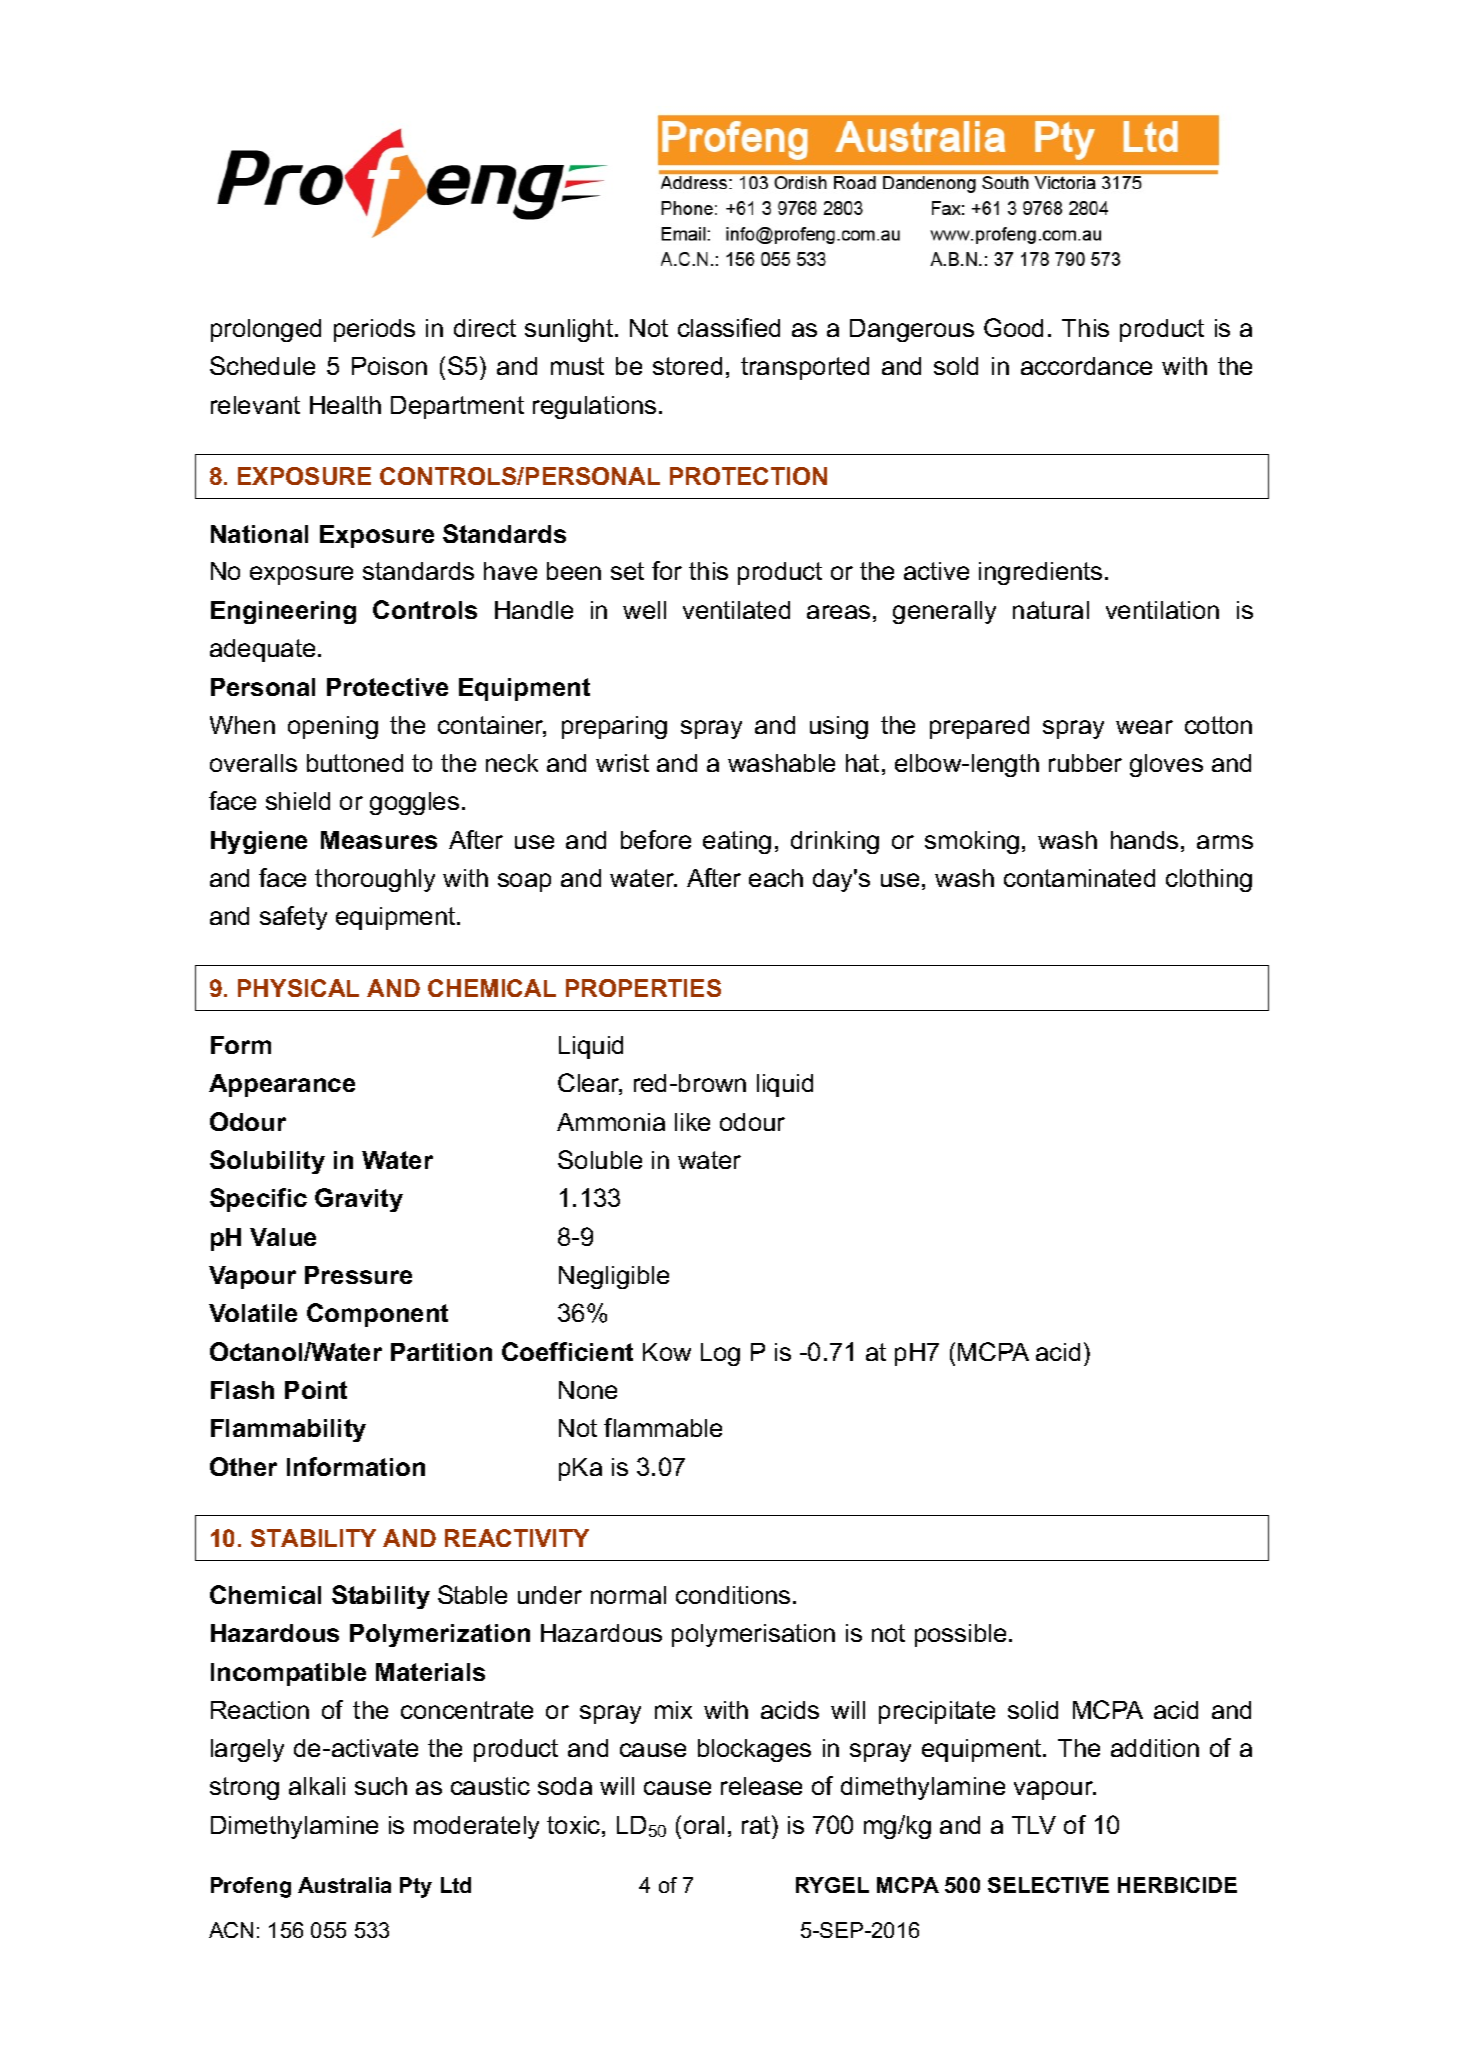 This image has width=1463, height=2069. I want to click on Appearance, so click(282, 1085).
